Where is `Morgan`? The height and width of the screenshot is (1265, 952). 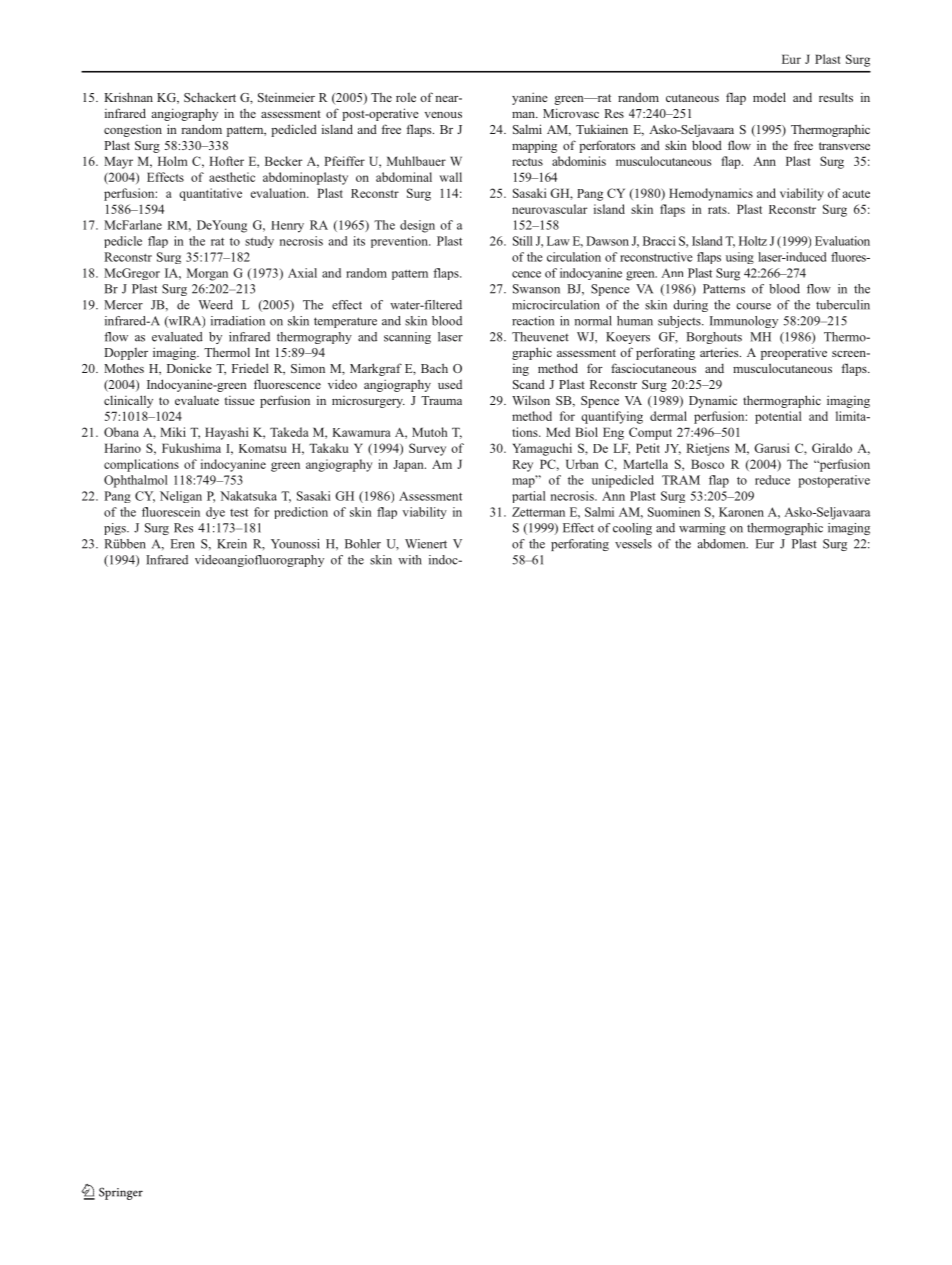 Morgan is located at coordinates (207, 274).
